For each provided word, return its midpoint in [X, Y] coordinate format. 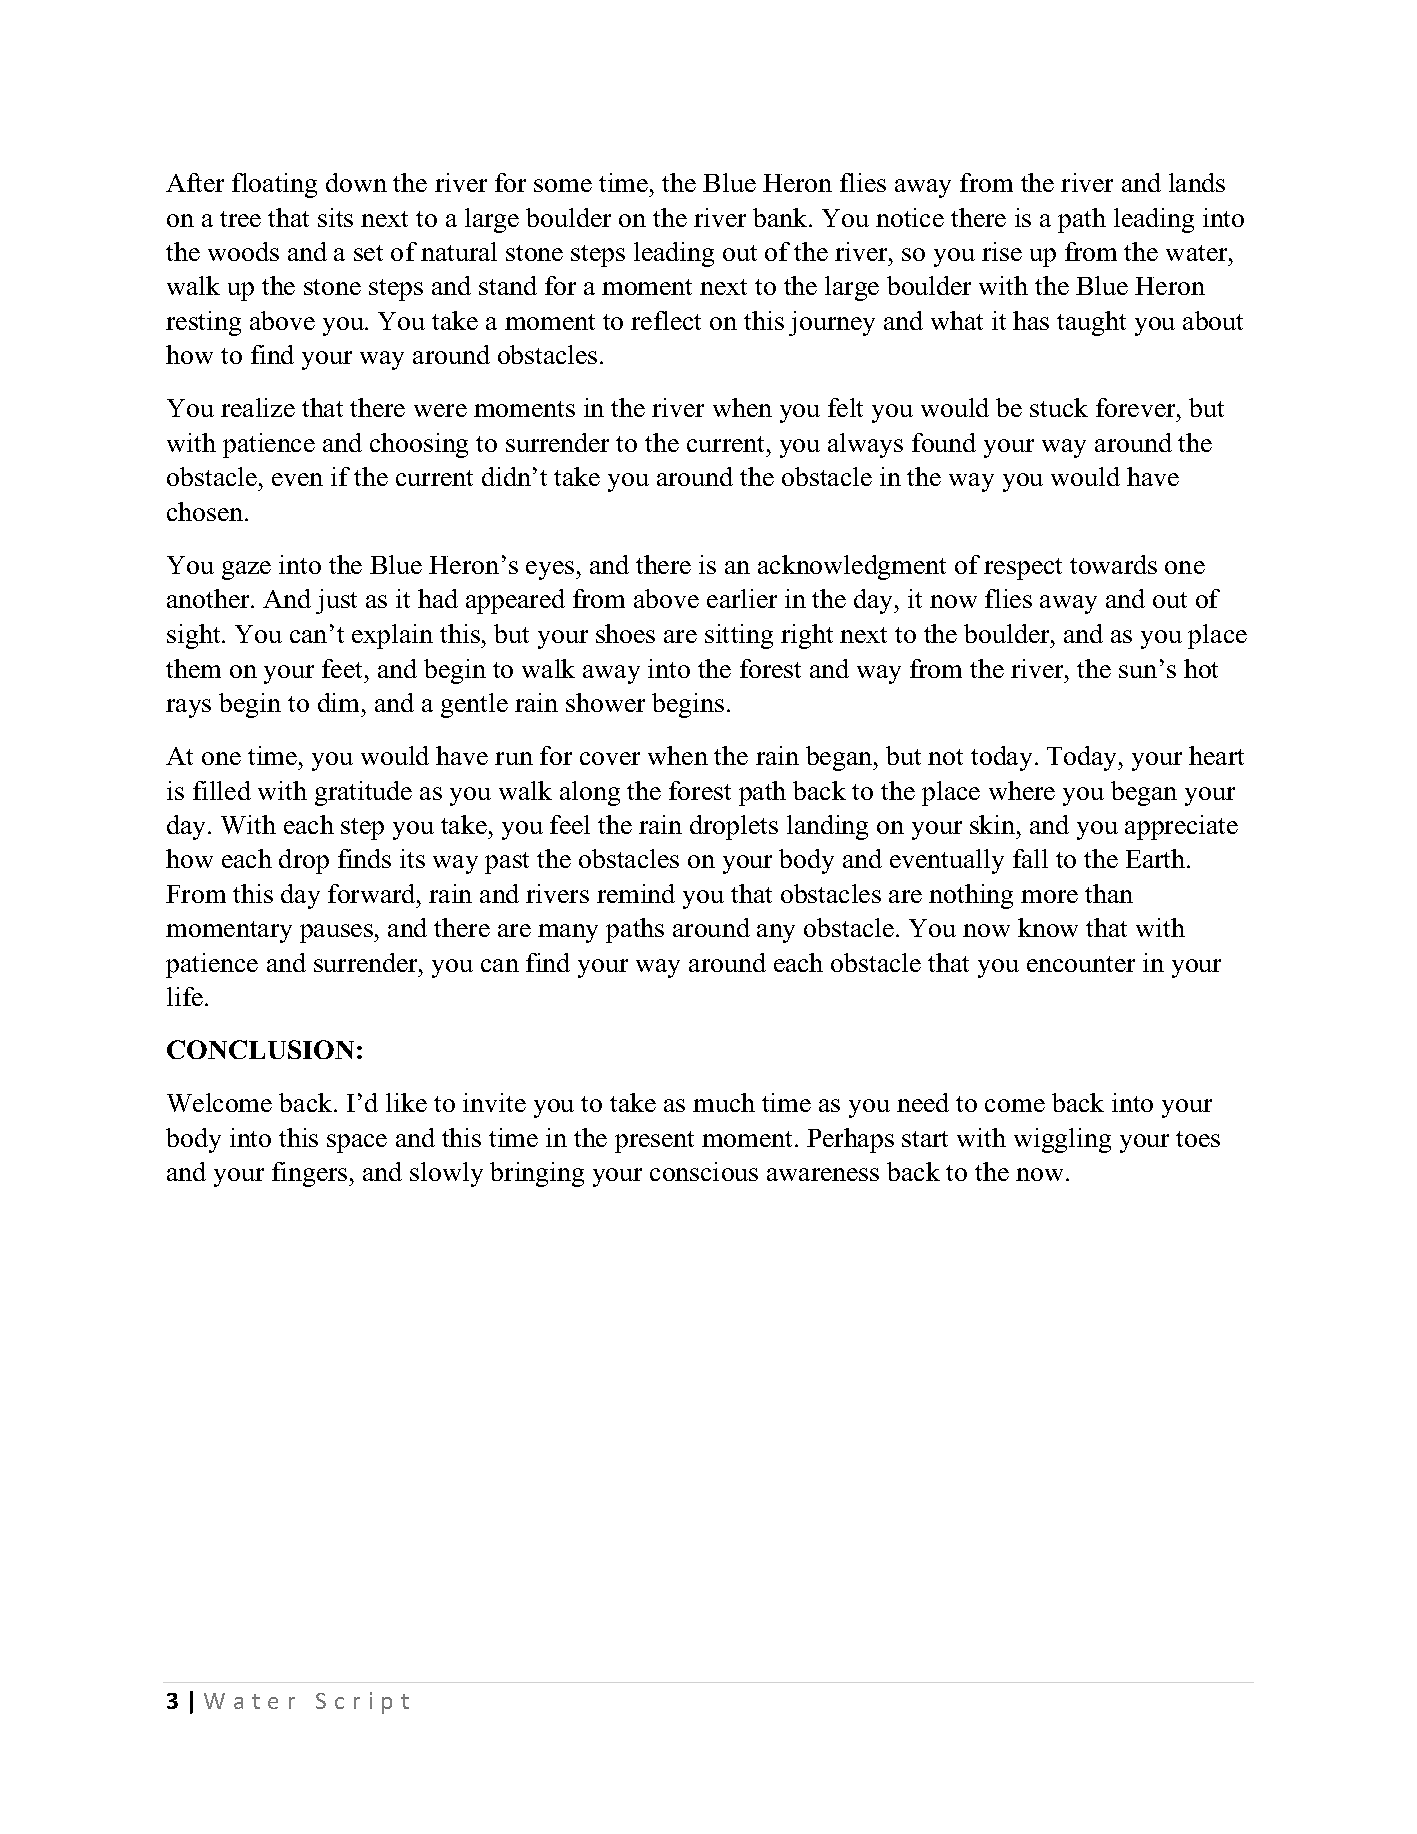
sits [335, 217]
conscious [704, 1171]
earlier [742, 598]
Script [362, 1703]
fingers [311, 1174]
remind [636, 893]
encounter [1081, 964]
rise [1002, 251]
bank [781, 217]
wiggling [1062, 1140]
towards [1113, 564]
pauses [337, 933]
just [336, 601]
